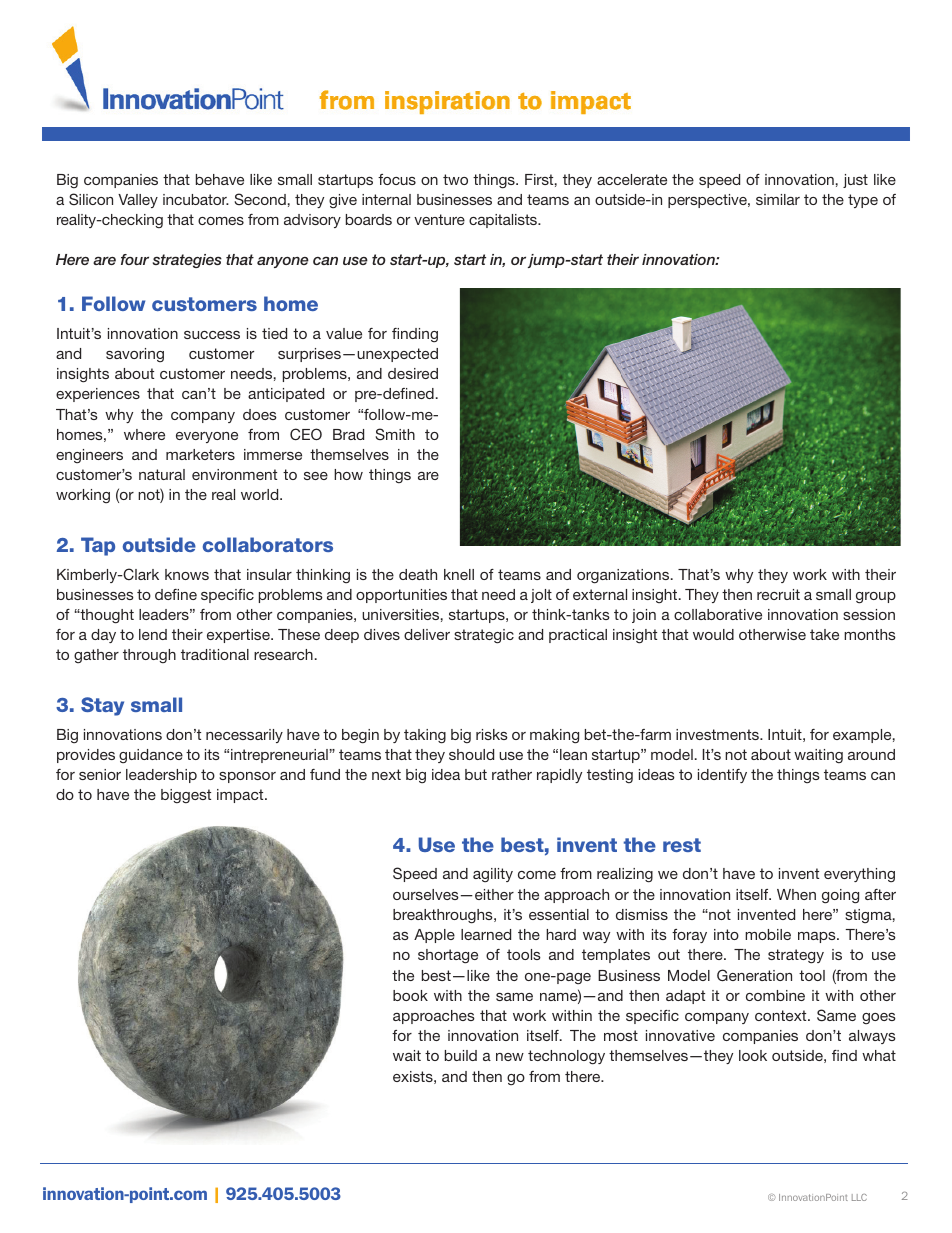 Image resolution: width=952 pixels, height=1233 pixels. What do you see at coordinates (824, 634) in the screenshot?
I see `take` at bounding box center [824, 634].
